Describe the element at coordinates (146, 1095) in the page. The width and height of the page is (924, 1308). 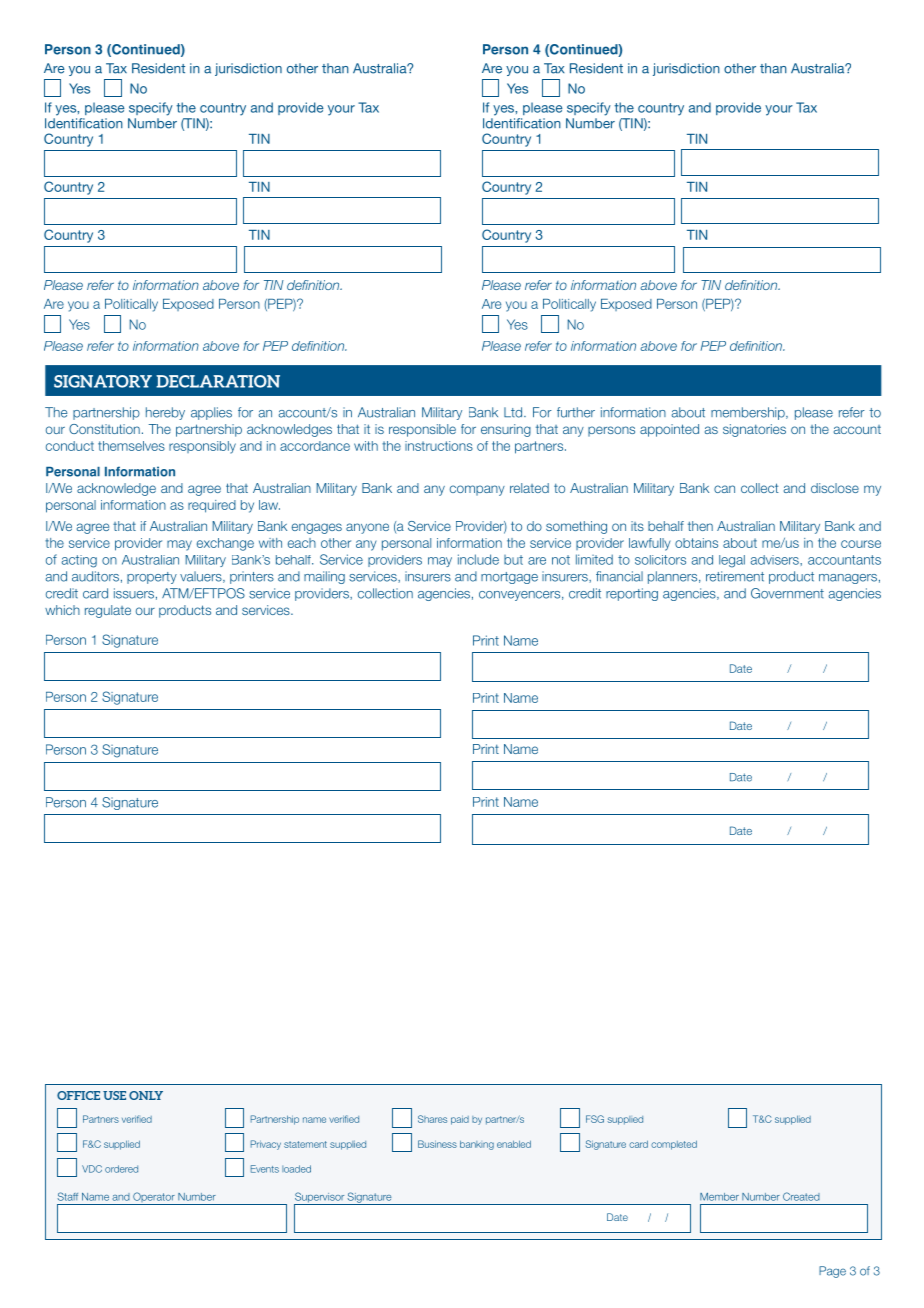
I see `ONLY` at that location.
